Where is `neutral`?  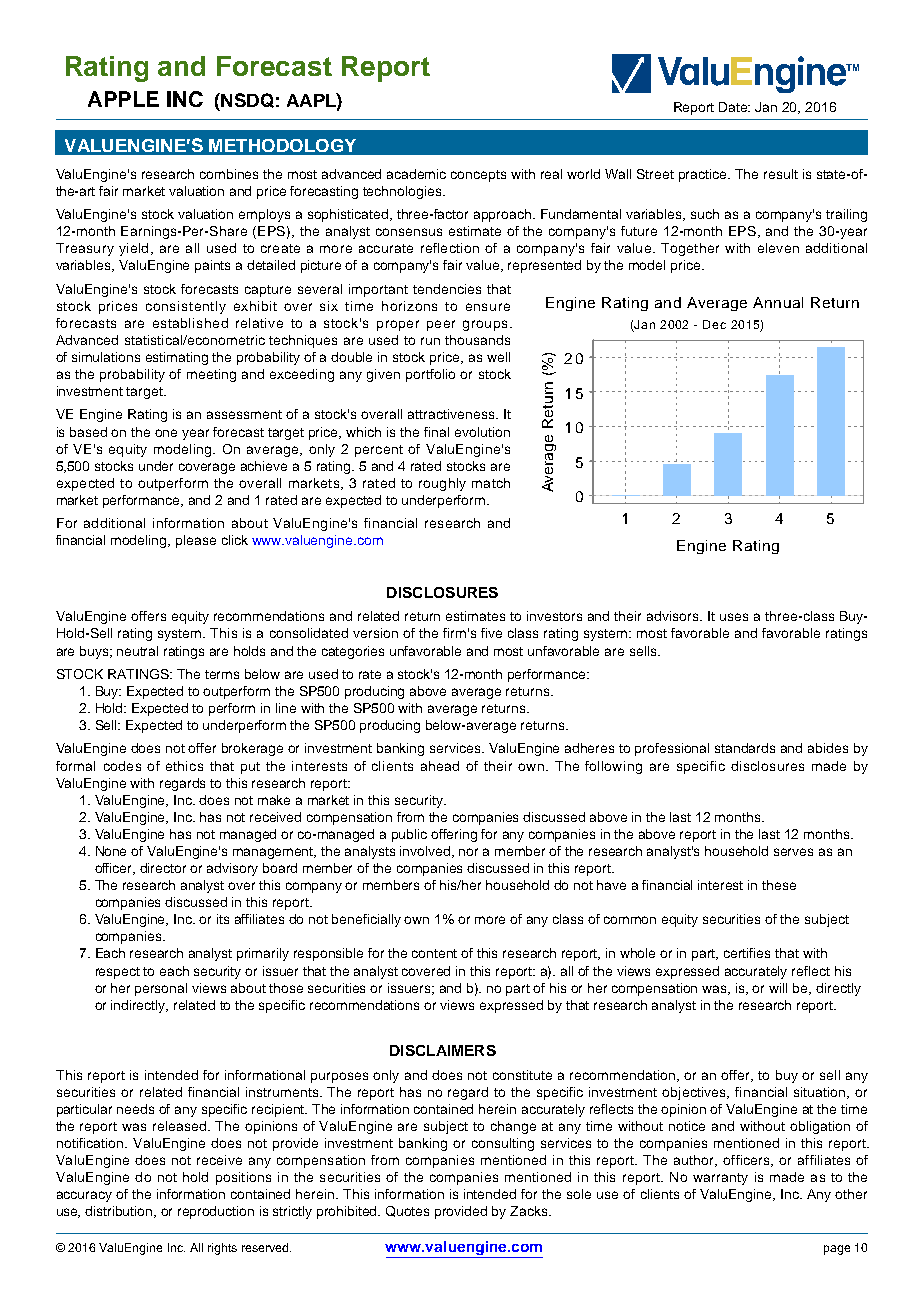 neutral is located at coordinates (137, 651).
